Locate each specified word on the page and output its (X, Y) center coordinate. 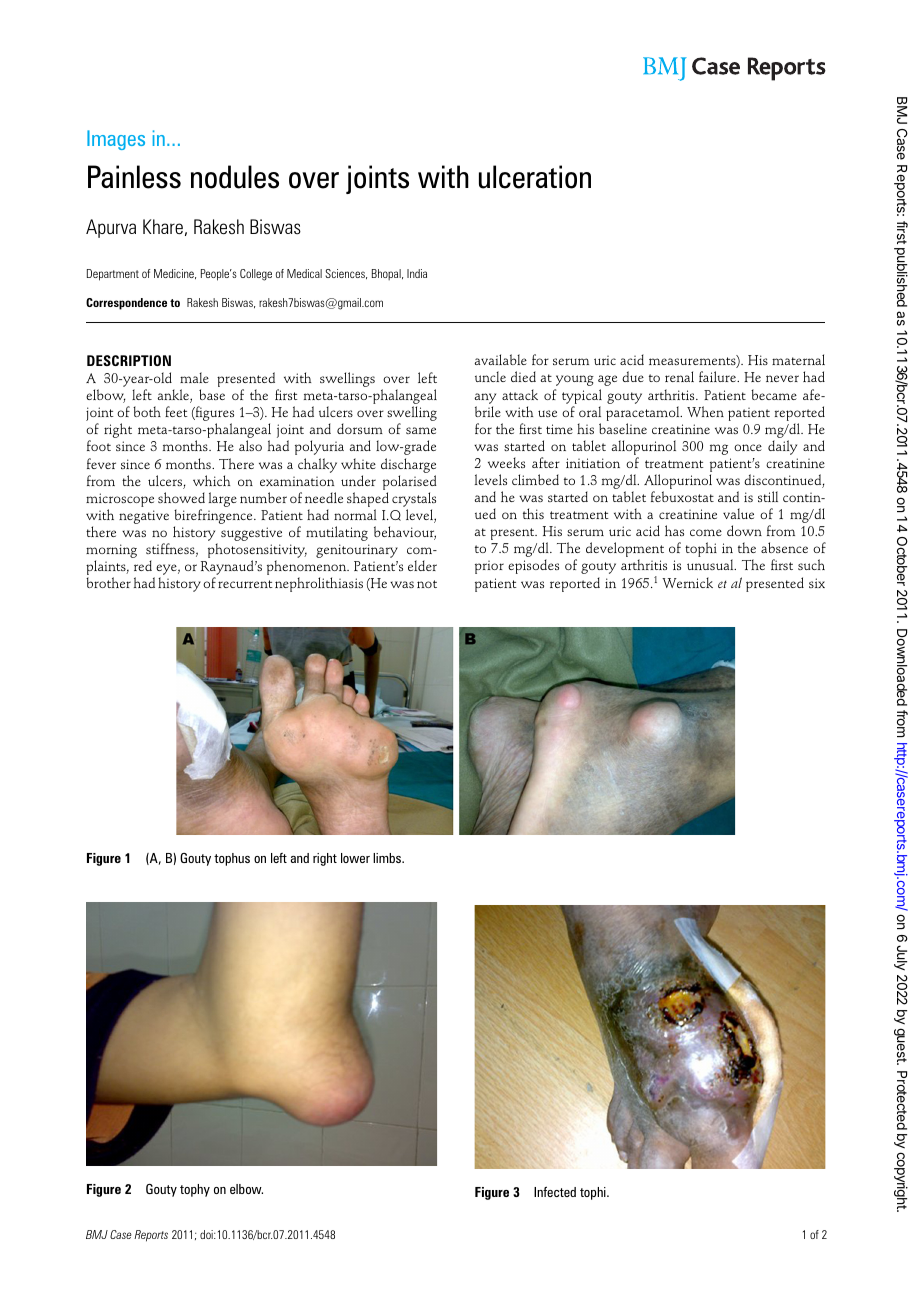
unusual (711, 564)
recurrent (245, 584)
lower (355, 858)
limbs (388, 858)
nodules (235, 177)
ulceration (535, 177)
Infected (555, 1191)
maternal (798, 359)
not (427, 584)
